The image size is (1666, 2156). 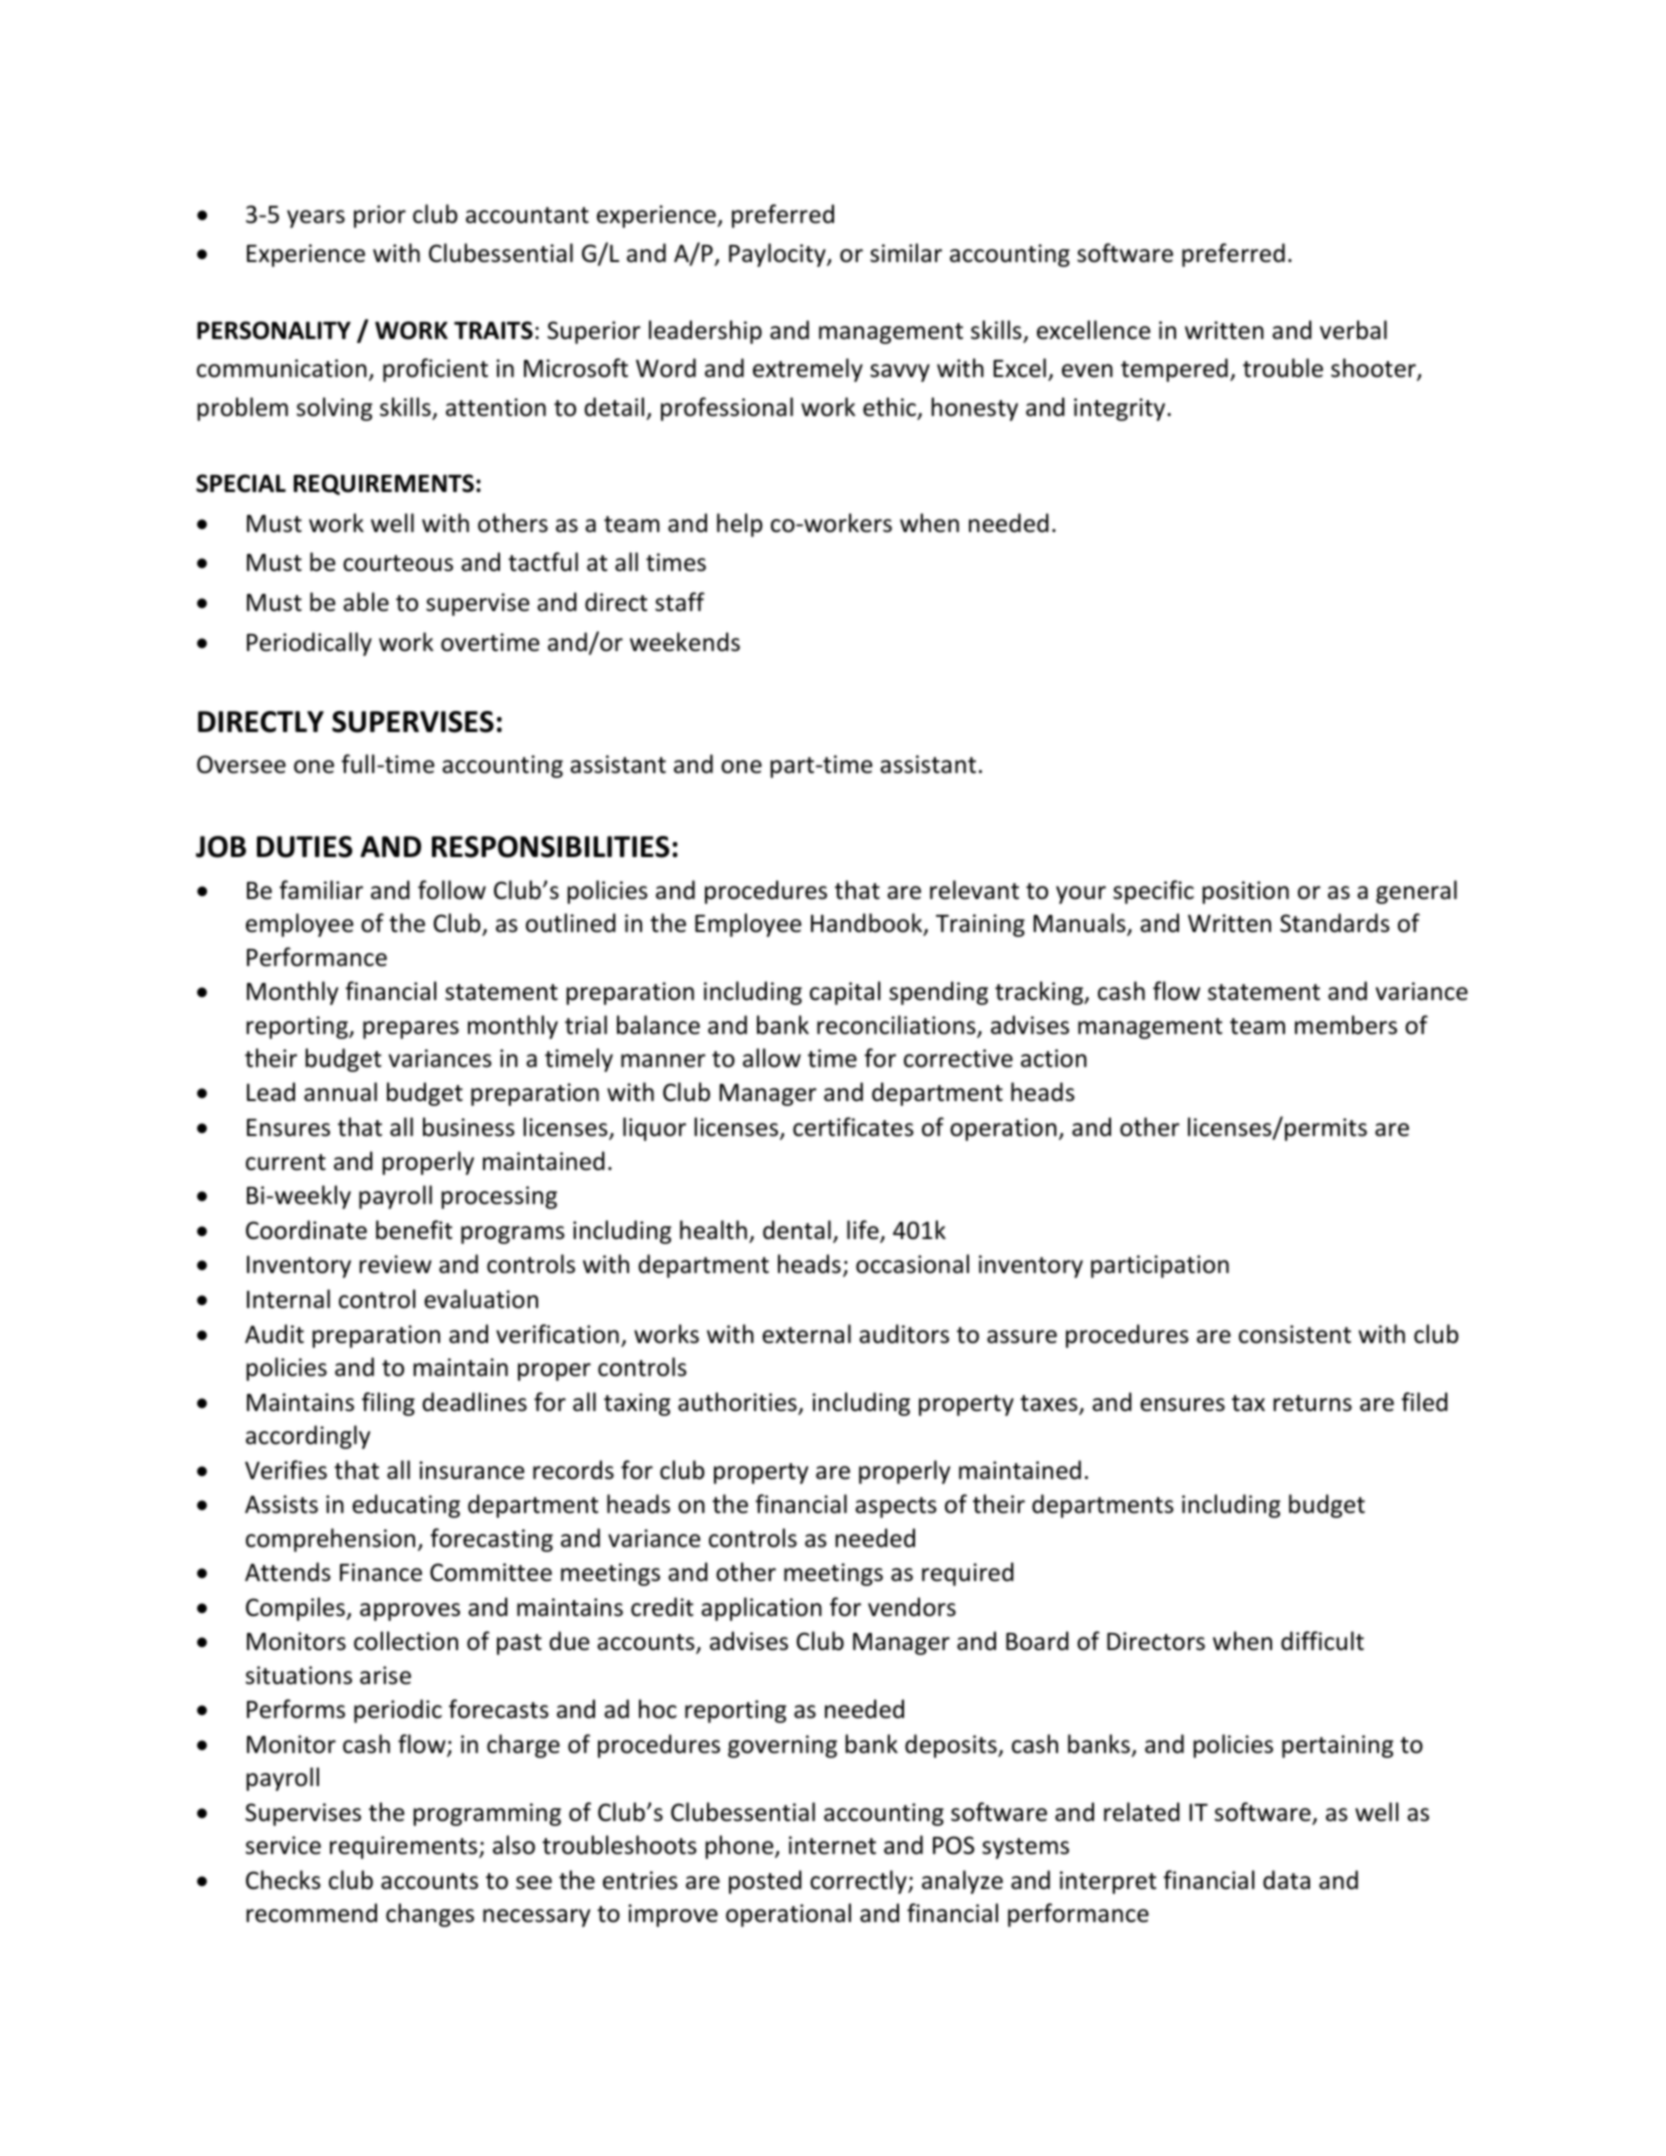 What do you see at coordinates (1353, 330) in the screenshot?
I see `verbal` at bounding box center [1353, 330].
